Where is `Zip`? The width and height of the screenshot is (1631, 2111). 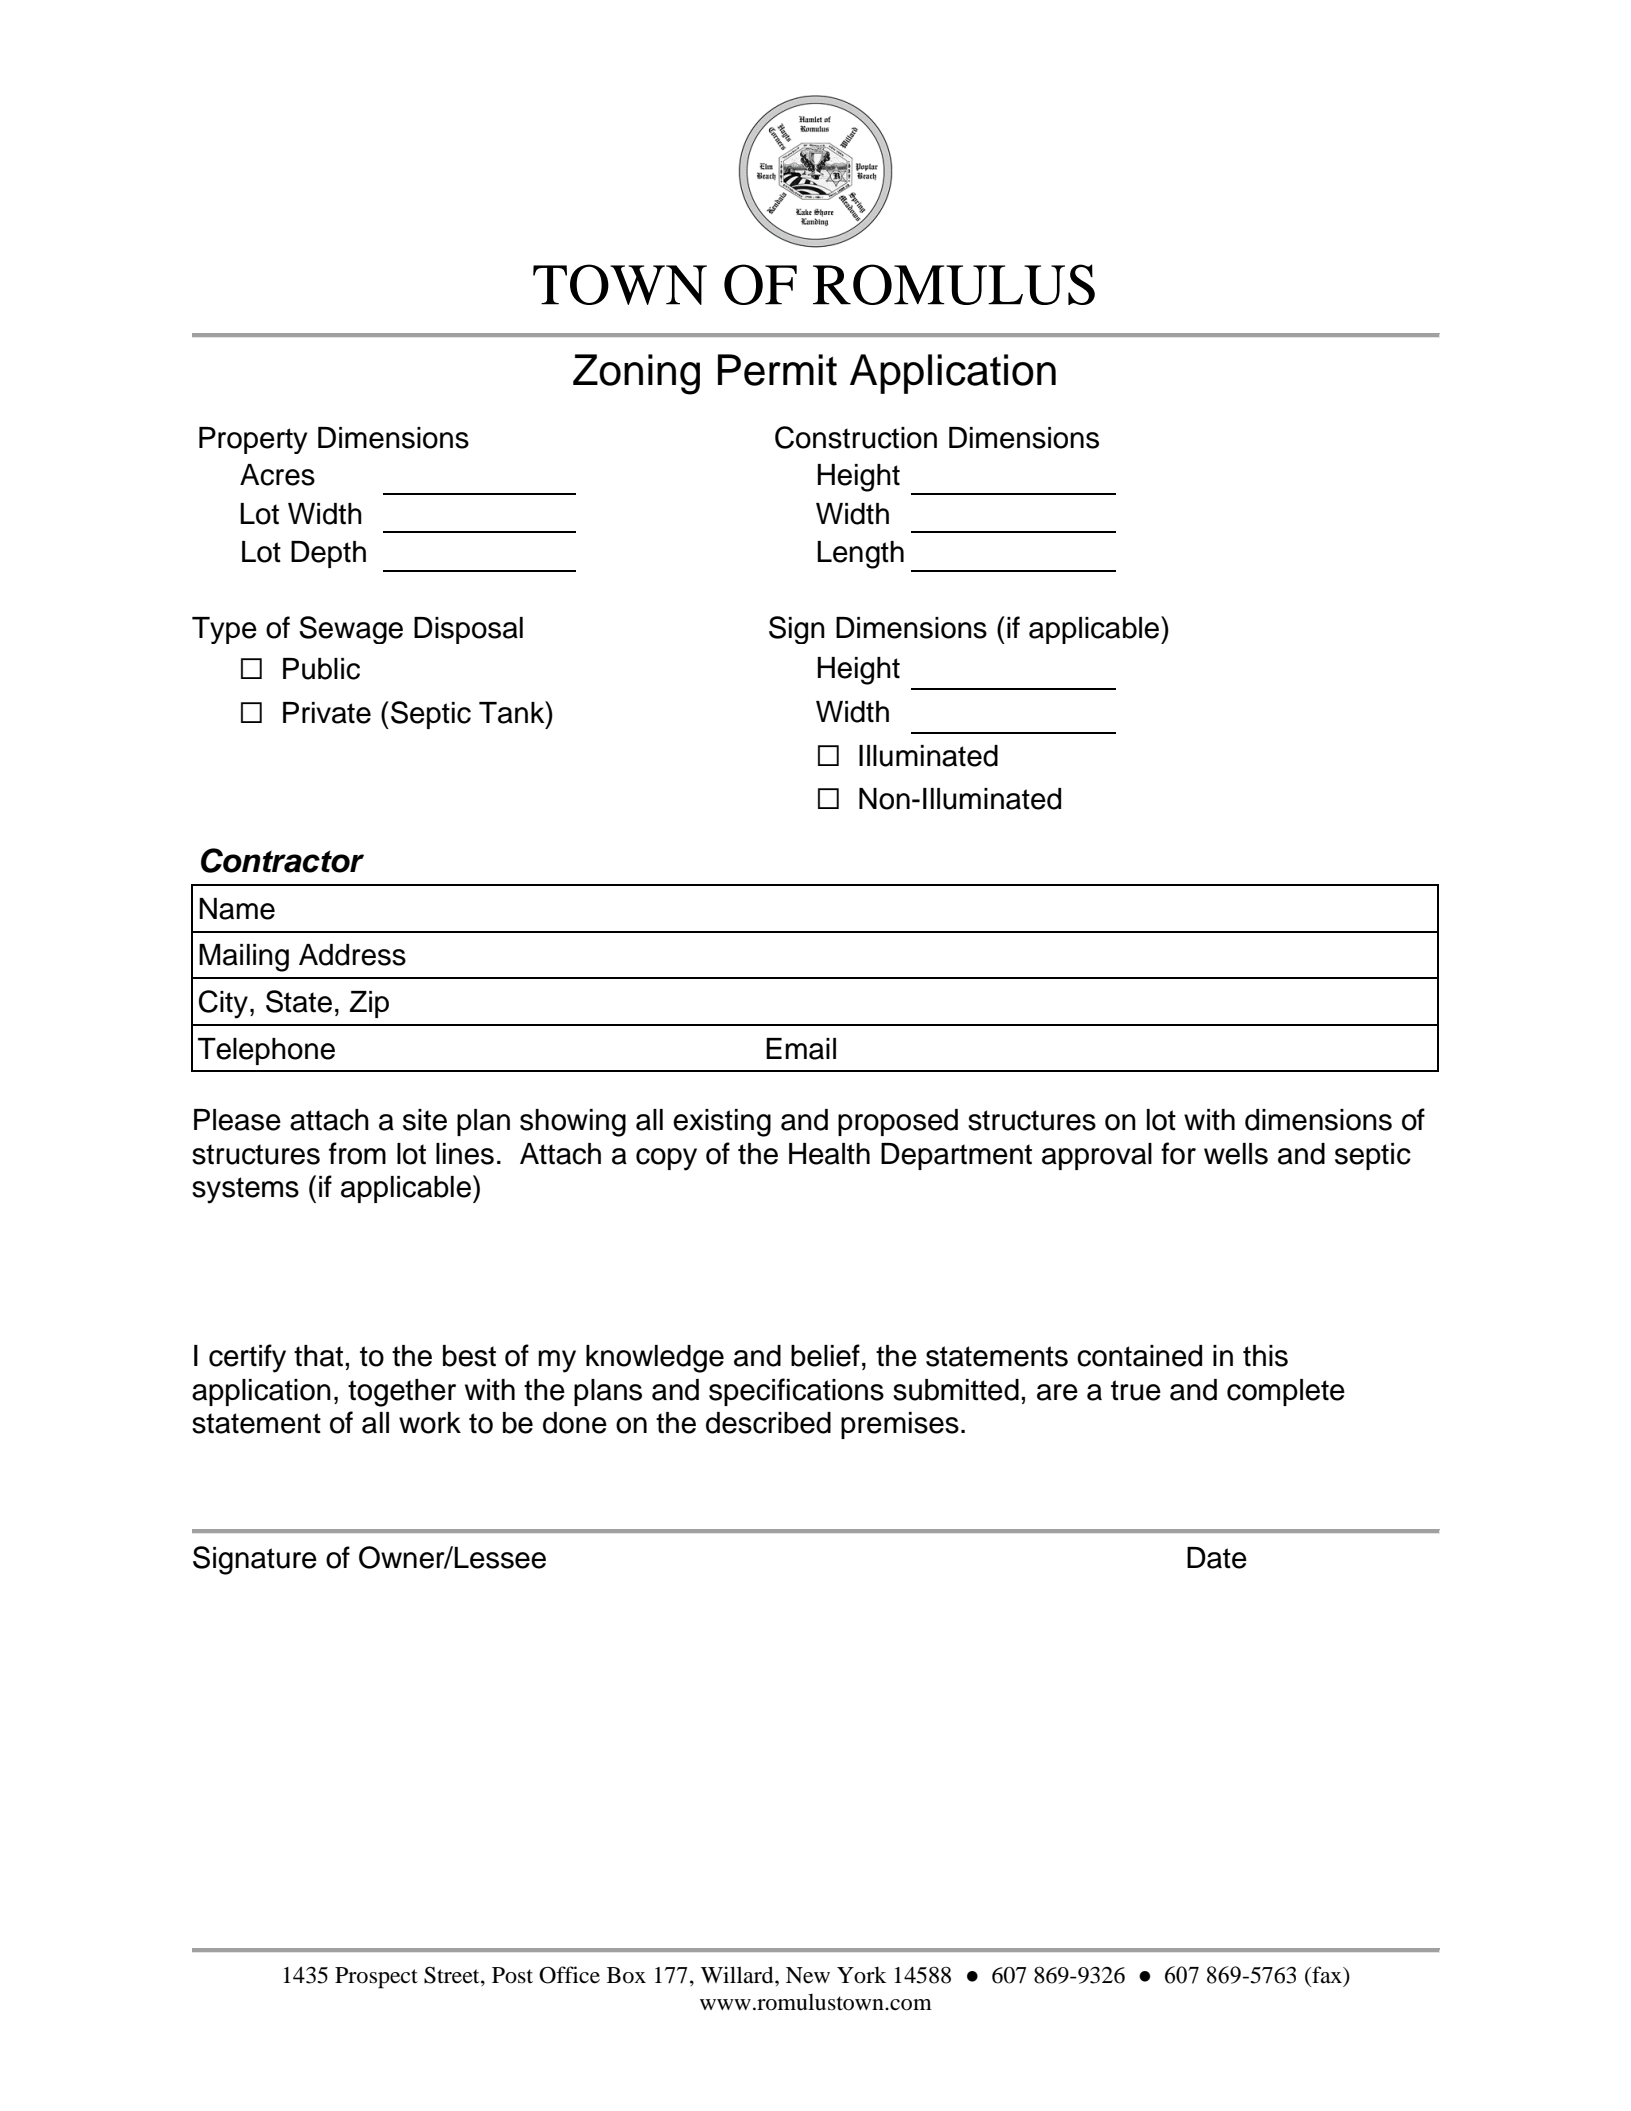 Zip is located at coordinates (369, 1004).
